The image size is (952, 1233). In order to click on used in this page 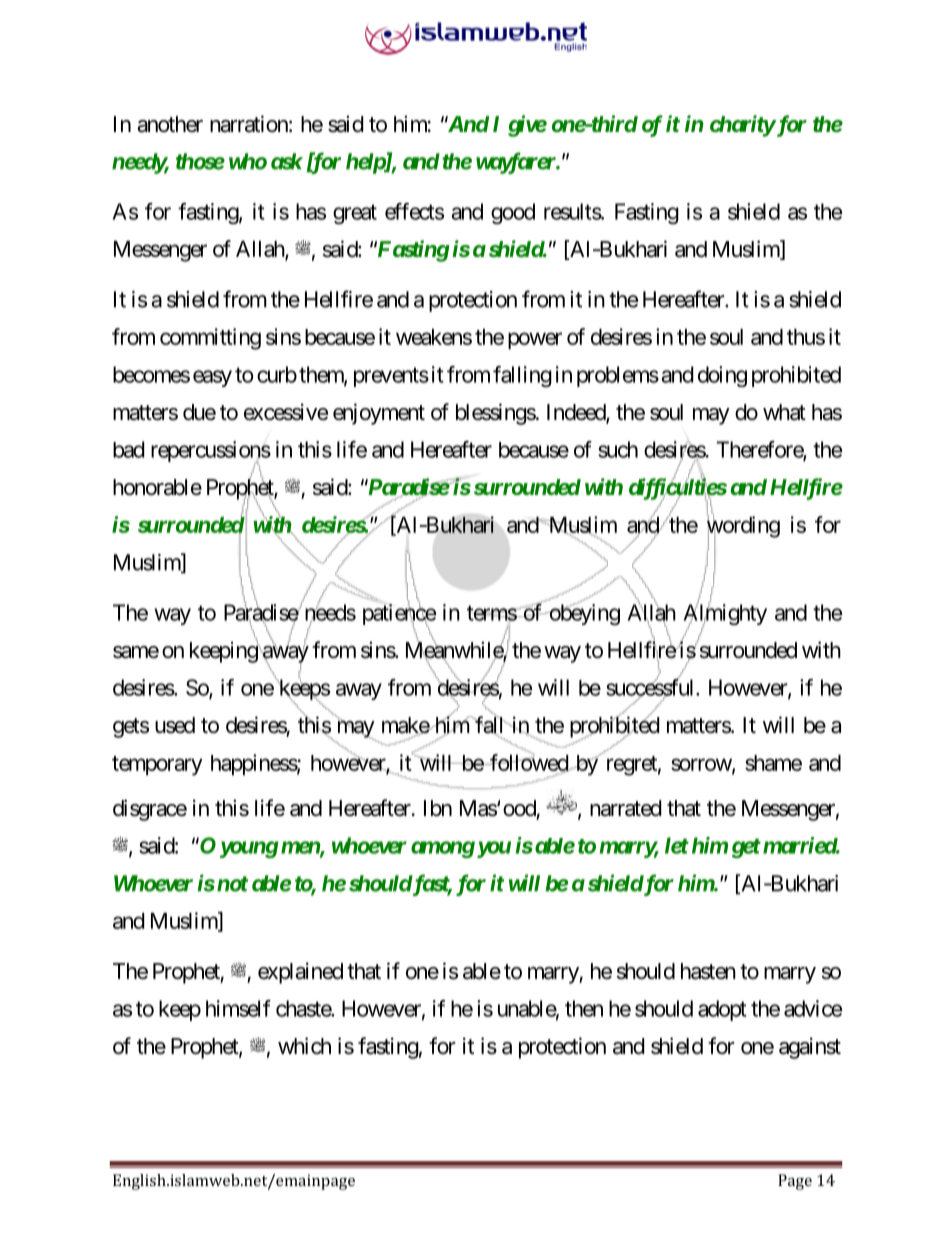, I will do `click(175, 725)`.
